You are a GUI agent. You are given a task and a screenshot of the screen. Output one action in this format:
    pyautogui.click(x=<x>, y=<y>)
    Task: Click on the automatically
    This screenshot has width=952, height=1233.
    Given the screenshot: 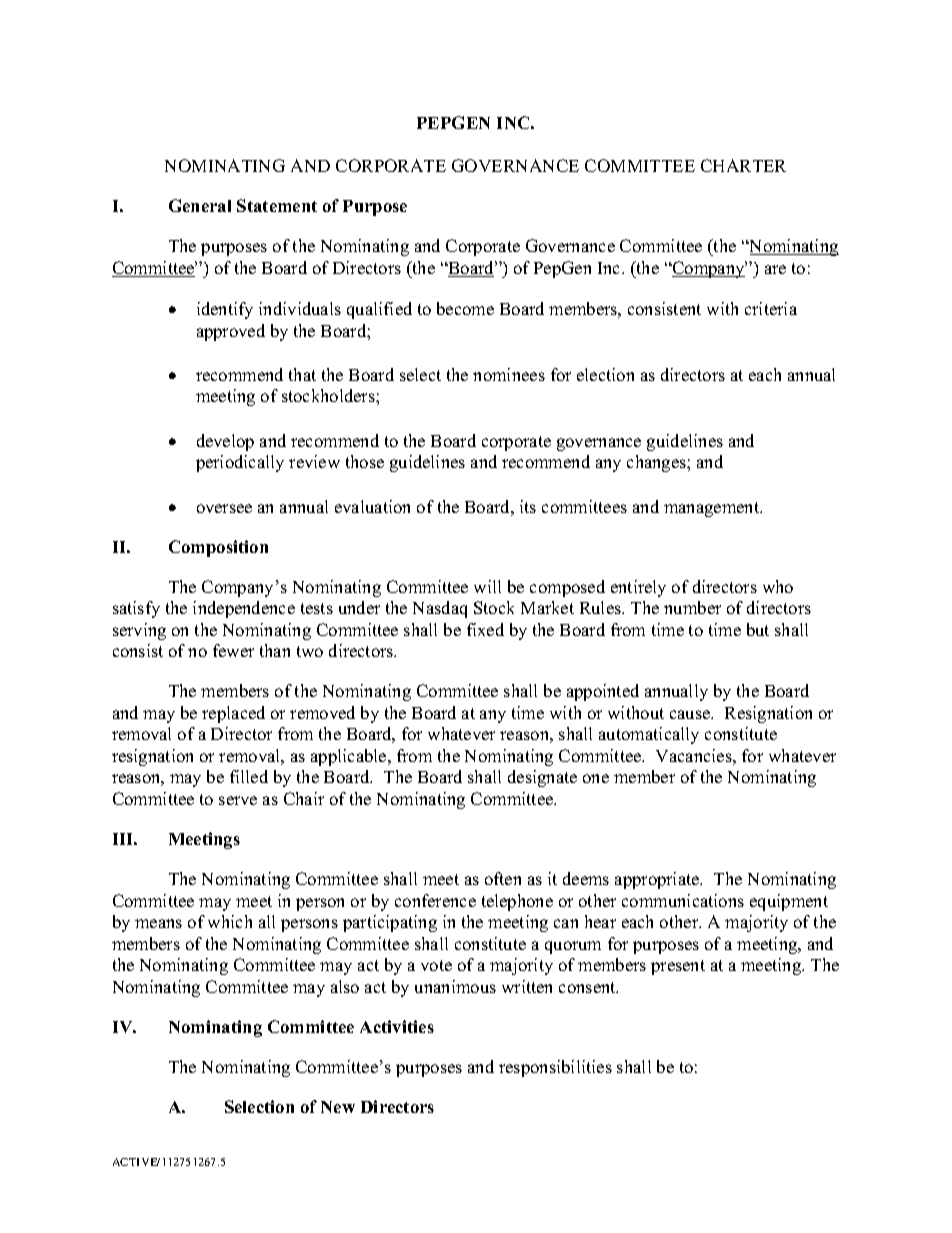 What is the action you would take?
    pyautogui.click(x=649, y=735)
